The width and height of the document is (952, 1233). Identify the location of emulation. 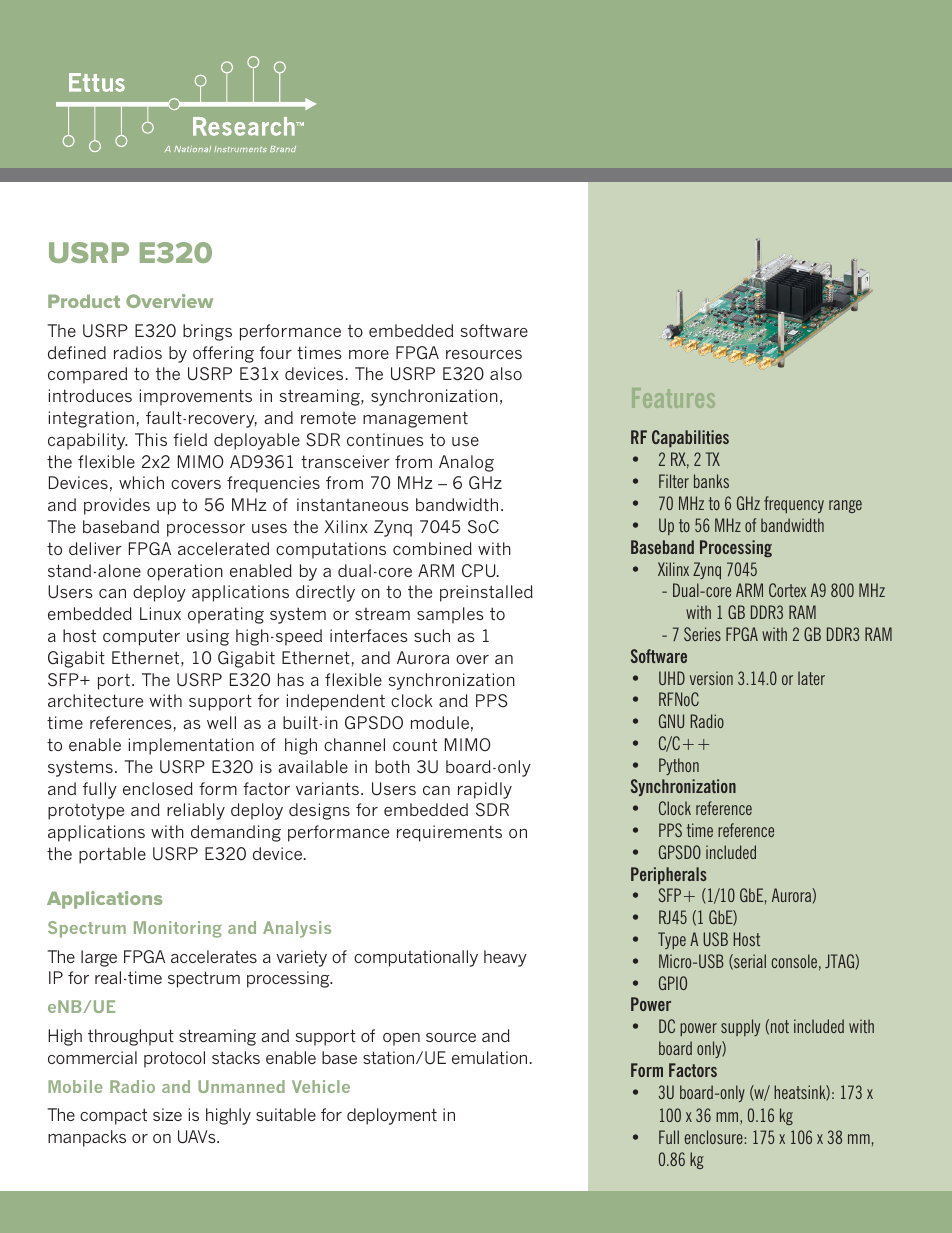
(489, 1057).
